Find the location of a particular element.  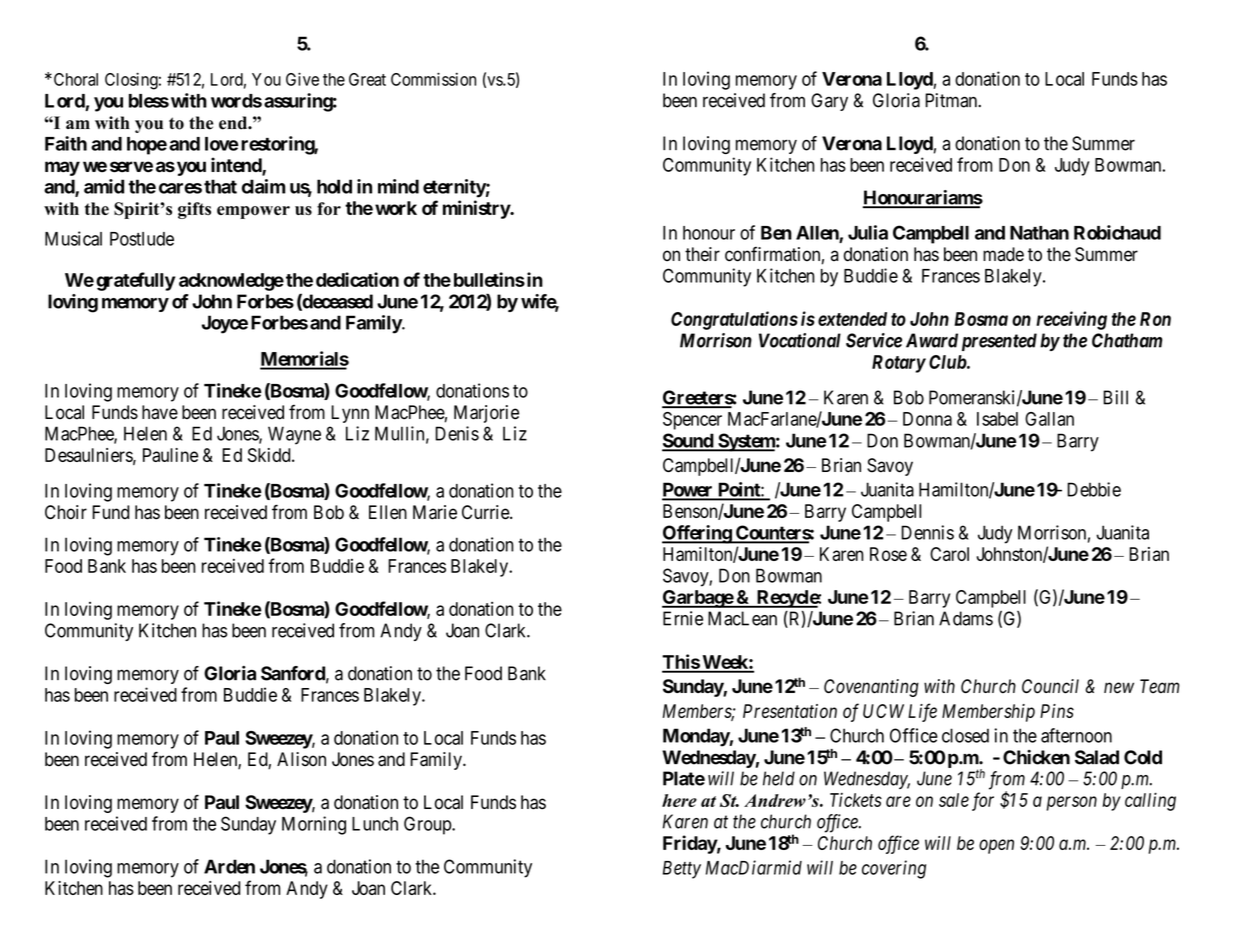

Pitman is located at coordinates (952, 100).
